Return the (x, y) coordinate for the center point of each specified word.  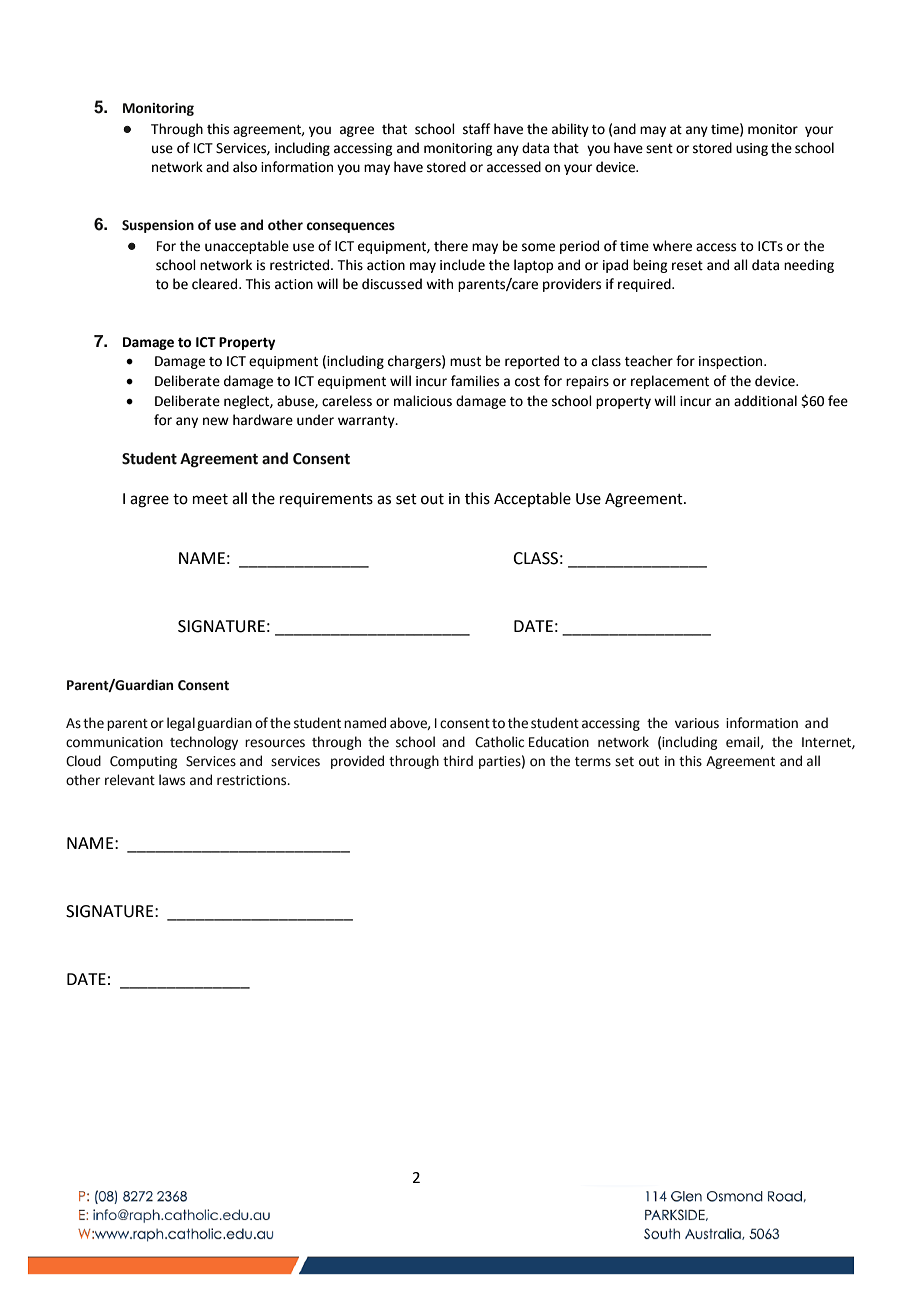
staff (476, 129)
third (458, 761)
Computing (143, 762)
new (216, 421)
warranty (367, 422)
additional (765, 401)
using (752, 149)
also (245, 167)
